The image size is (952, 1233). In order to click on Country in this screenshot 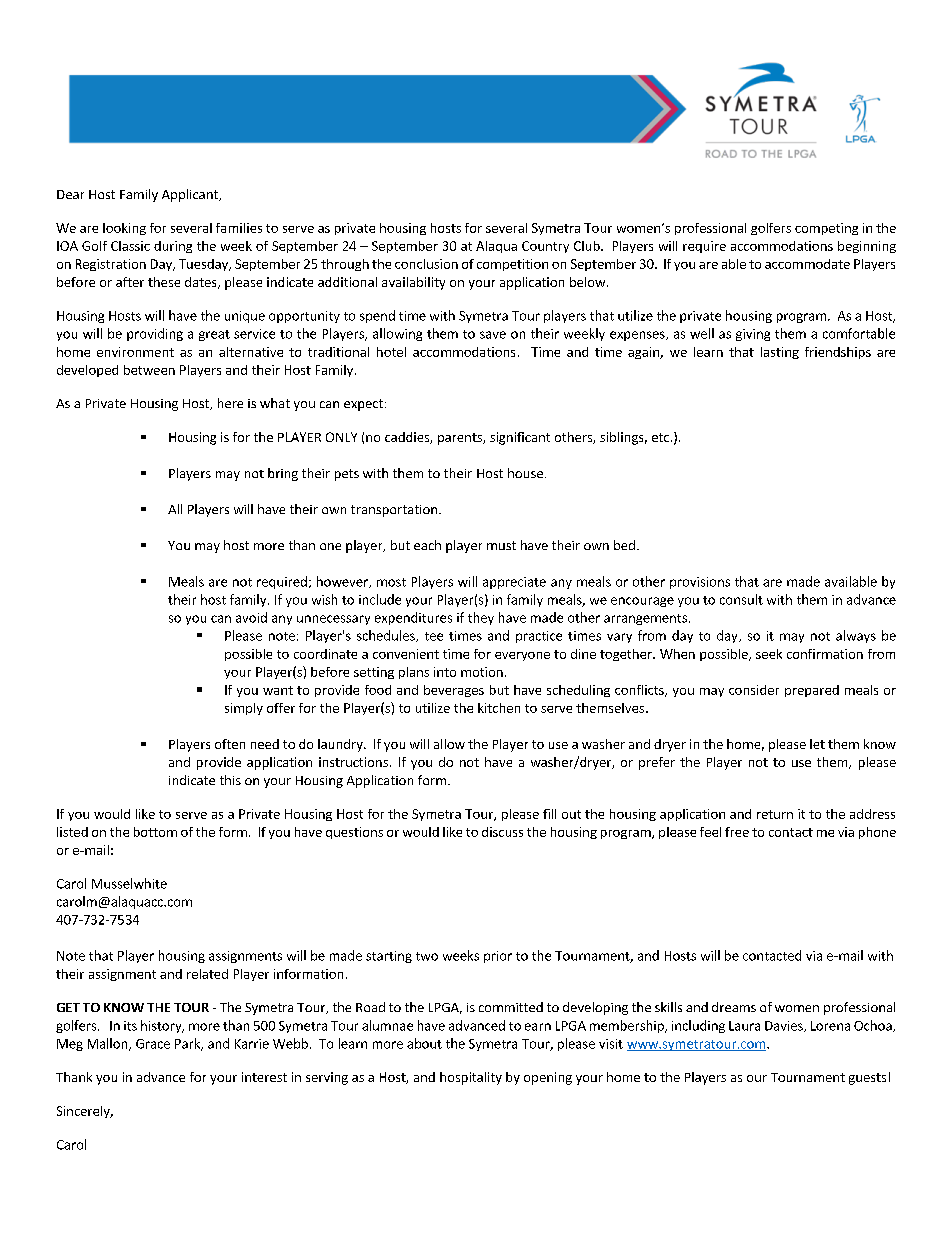, I will do `click(545, 247)`.
